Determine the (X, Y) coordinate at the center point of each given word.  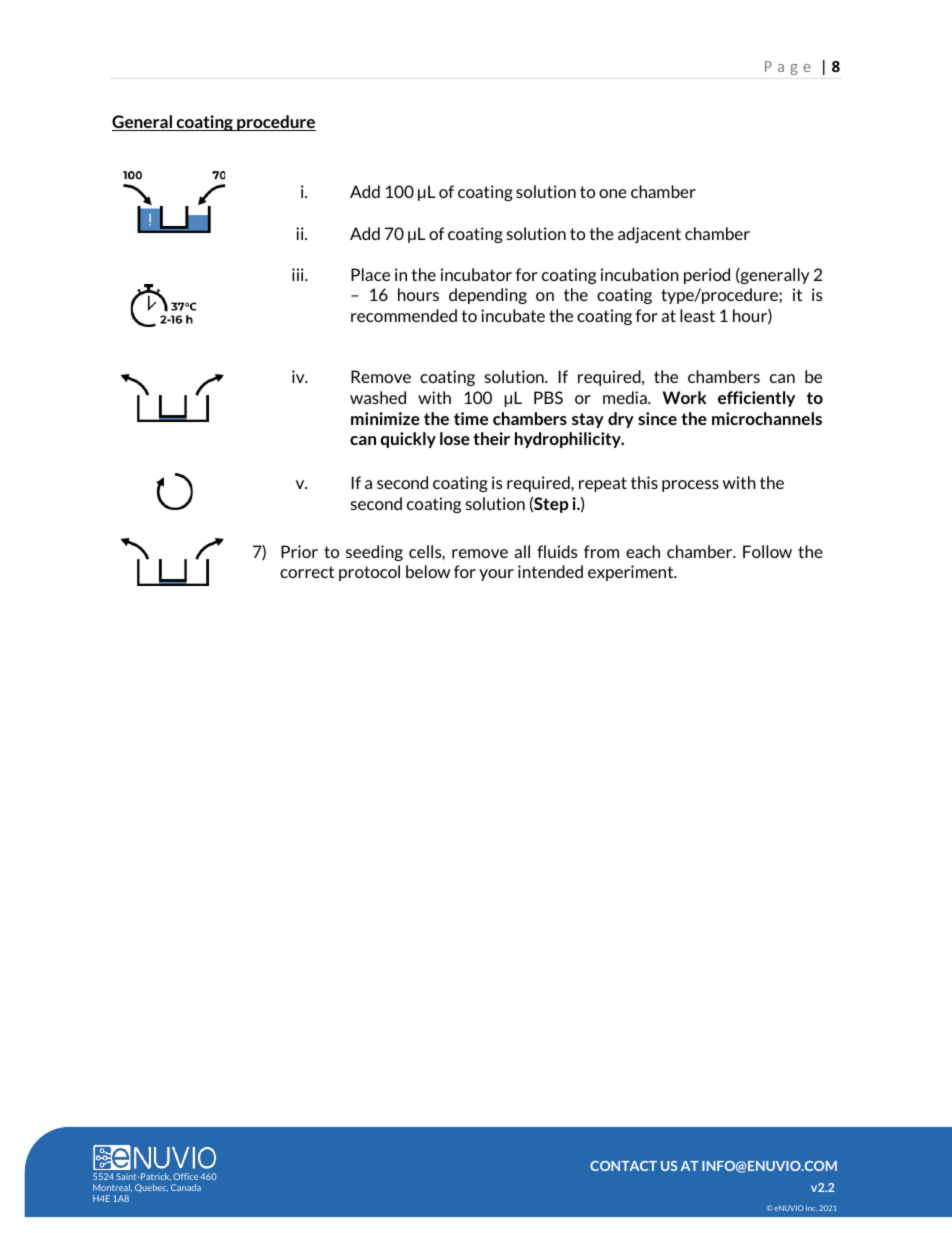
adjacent (649, 235)
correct (307, 572)
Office (185, 1176)
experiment (632, 573)
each (643, 551)
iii (299, 274)
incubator (476, 274)
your (496, 575)
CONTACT (623, 1166)
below (428, 571)
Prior (299, 551)
